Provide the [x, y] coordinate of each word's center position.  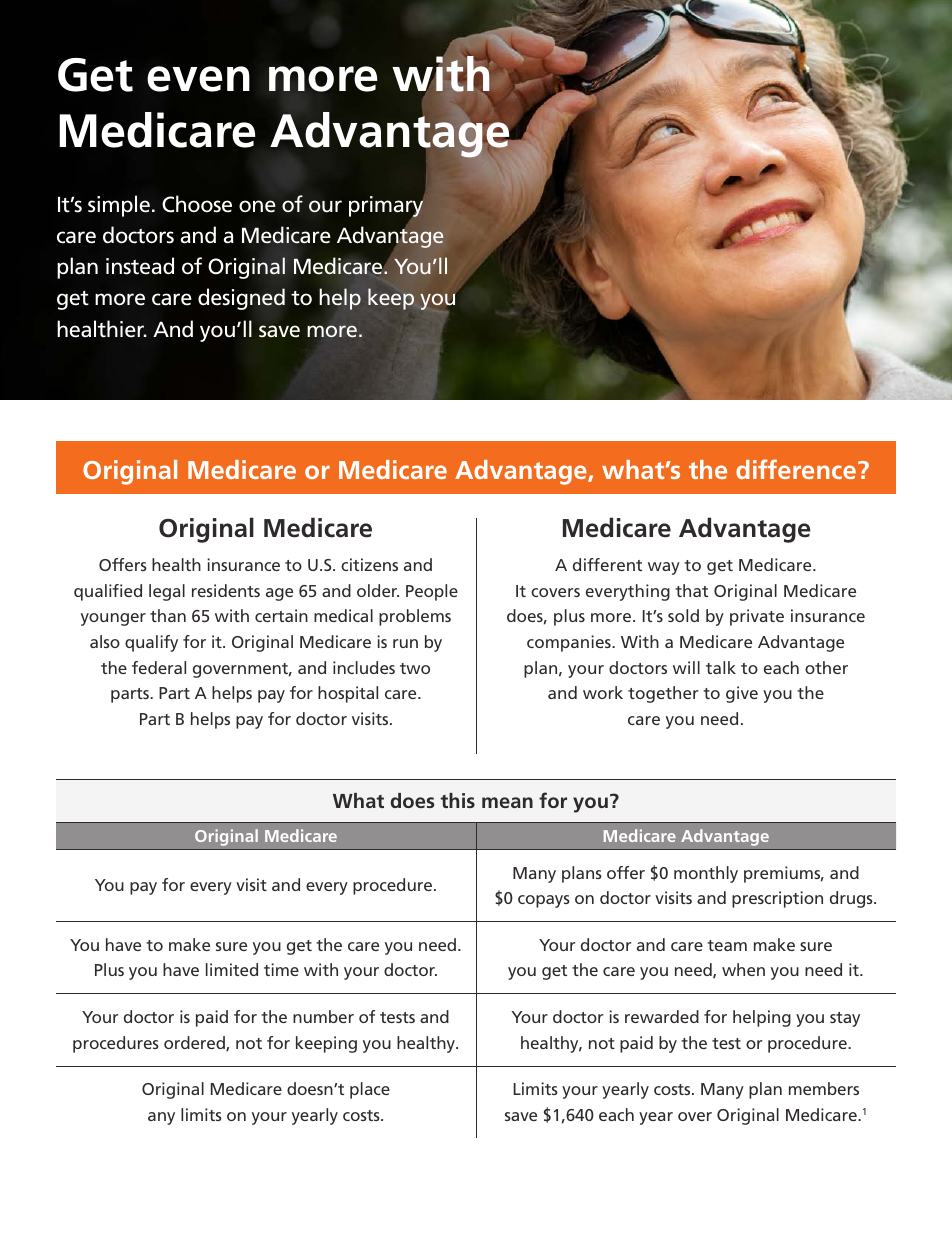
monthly [706, 874]
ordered [195, 1043]
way [664, 568]
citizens [369, 564]
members [824, 1088]
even [198, 79]
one [257, 206]
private [757, 617]
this [458, 800]
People [432, 592]
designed [241, 299]
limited [232, 969]
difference [796, 469]
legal [167, 592]
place [370, 1090]
